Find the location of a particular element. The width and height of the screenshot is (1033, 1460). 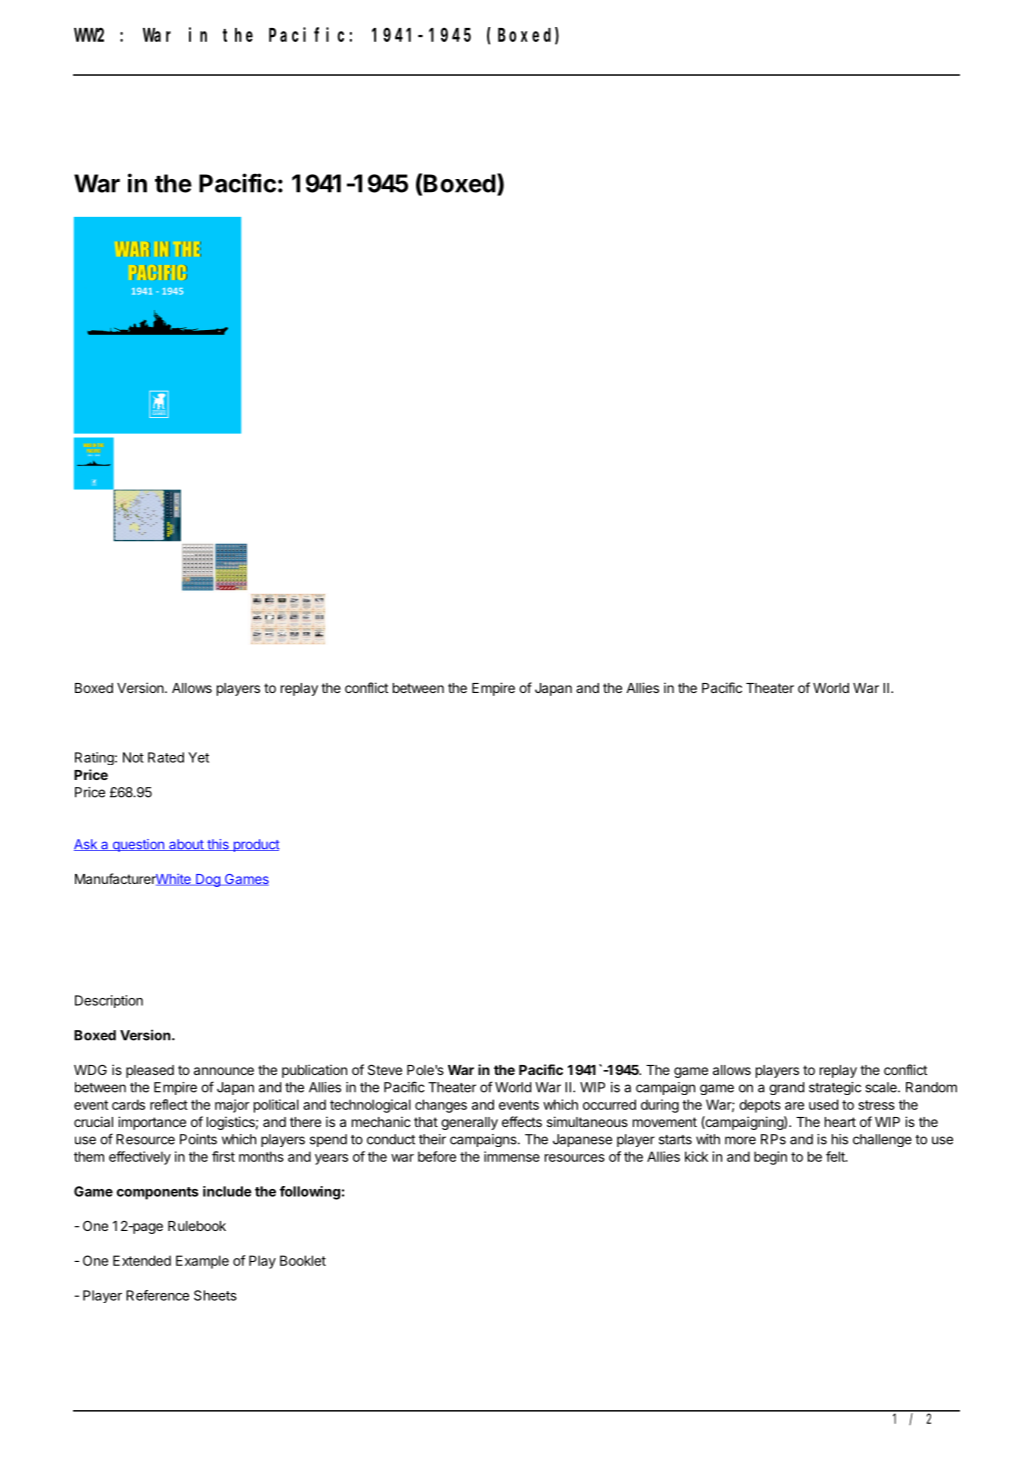

this is located at coordinates (218, 845).
